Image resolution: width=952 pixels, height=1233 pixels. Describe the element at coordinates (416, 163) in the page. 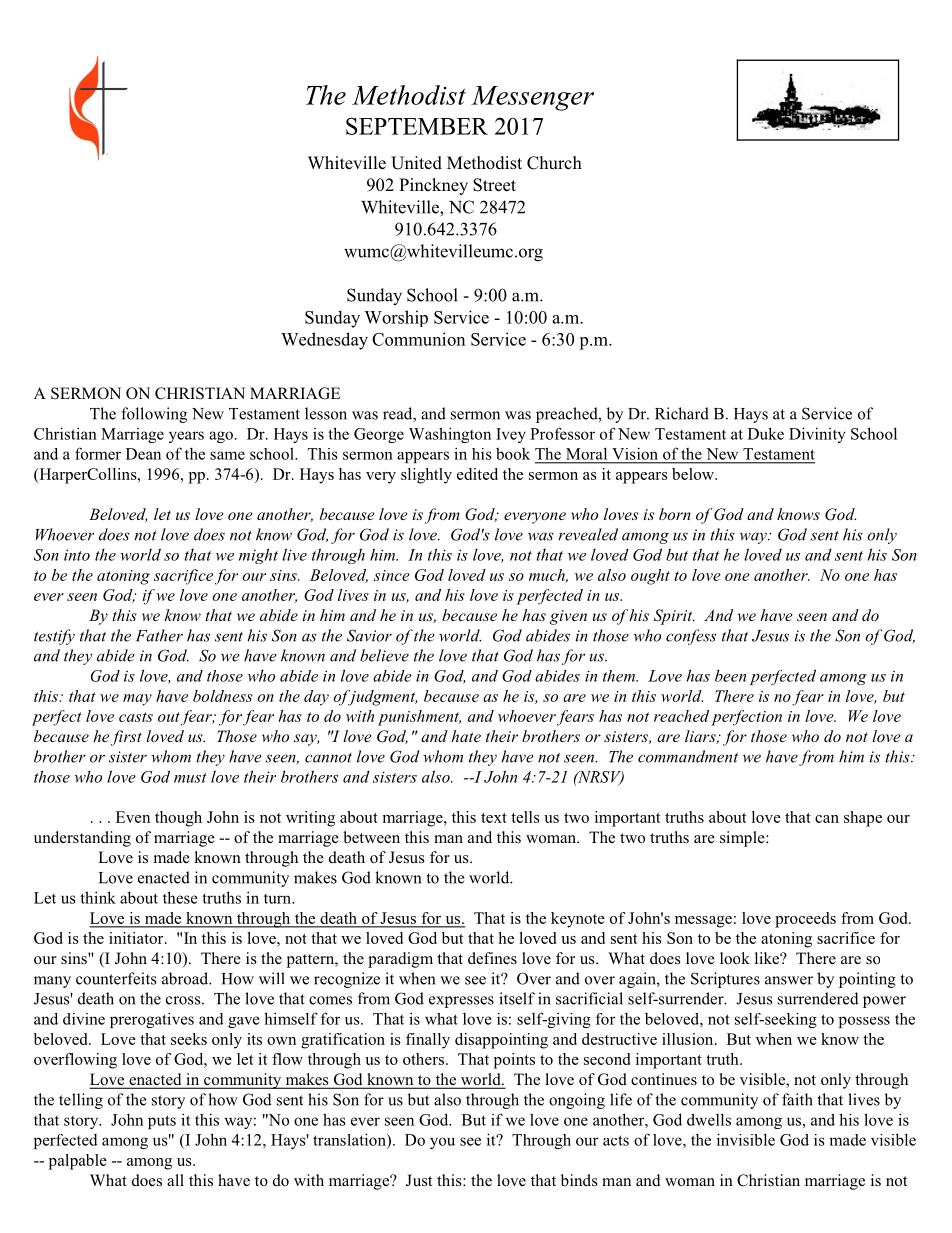

I see `United` at that location.
